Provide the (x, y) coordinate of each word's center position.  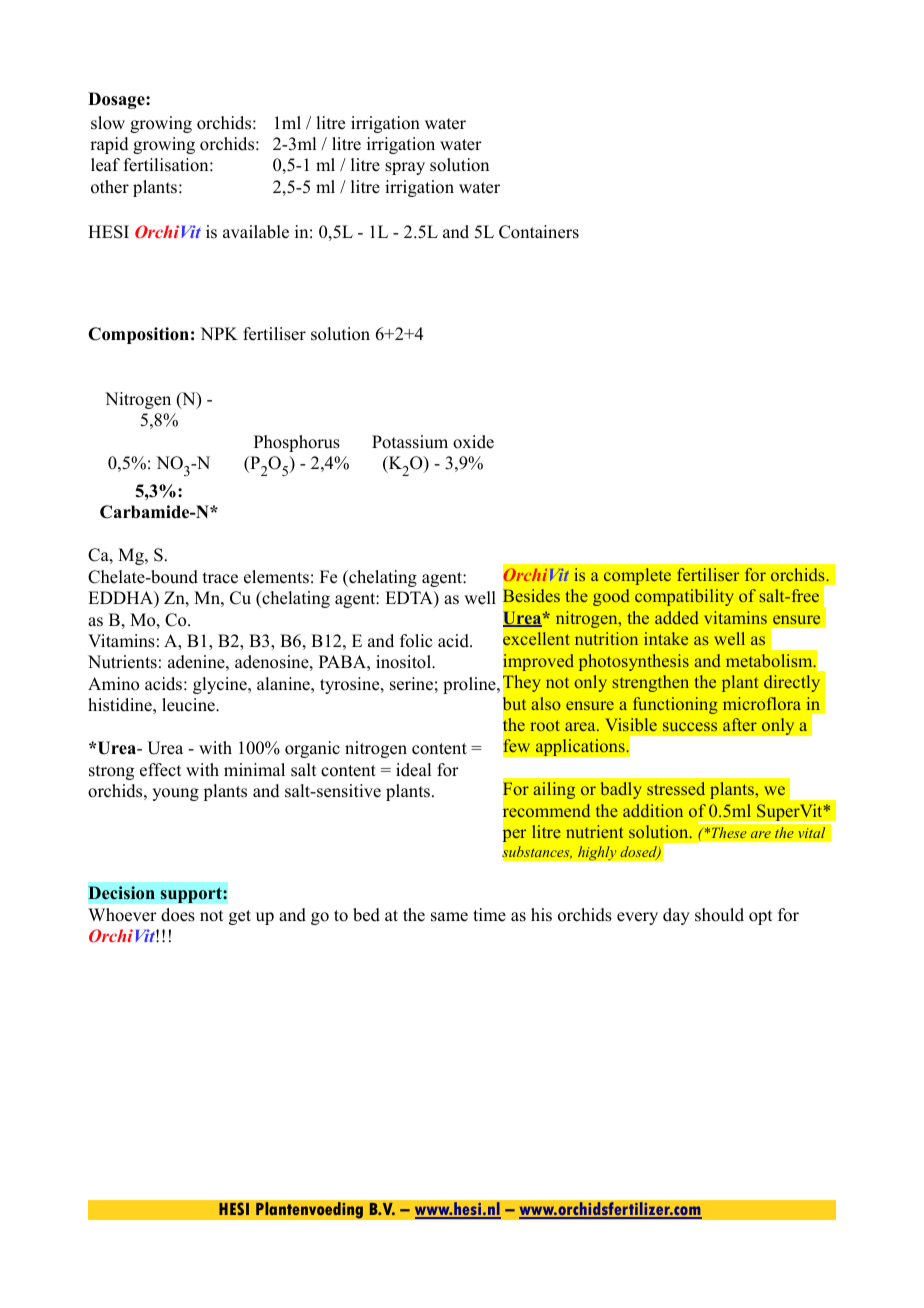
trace (220, 578)
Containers (539, 232)
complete (637, 576)
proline (470, 685)
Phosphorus (297, 443)
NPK (219, 333)
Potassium (410, 442)
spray (405, 168)
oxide (473, 442)
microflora (762, 703)
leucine (189, 705)
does (178, 915)
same (449, 917)
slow (108, 123)
